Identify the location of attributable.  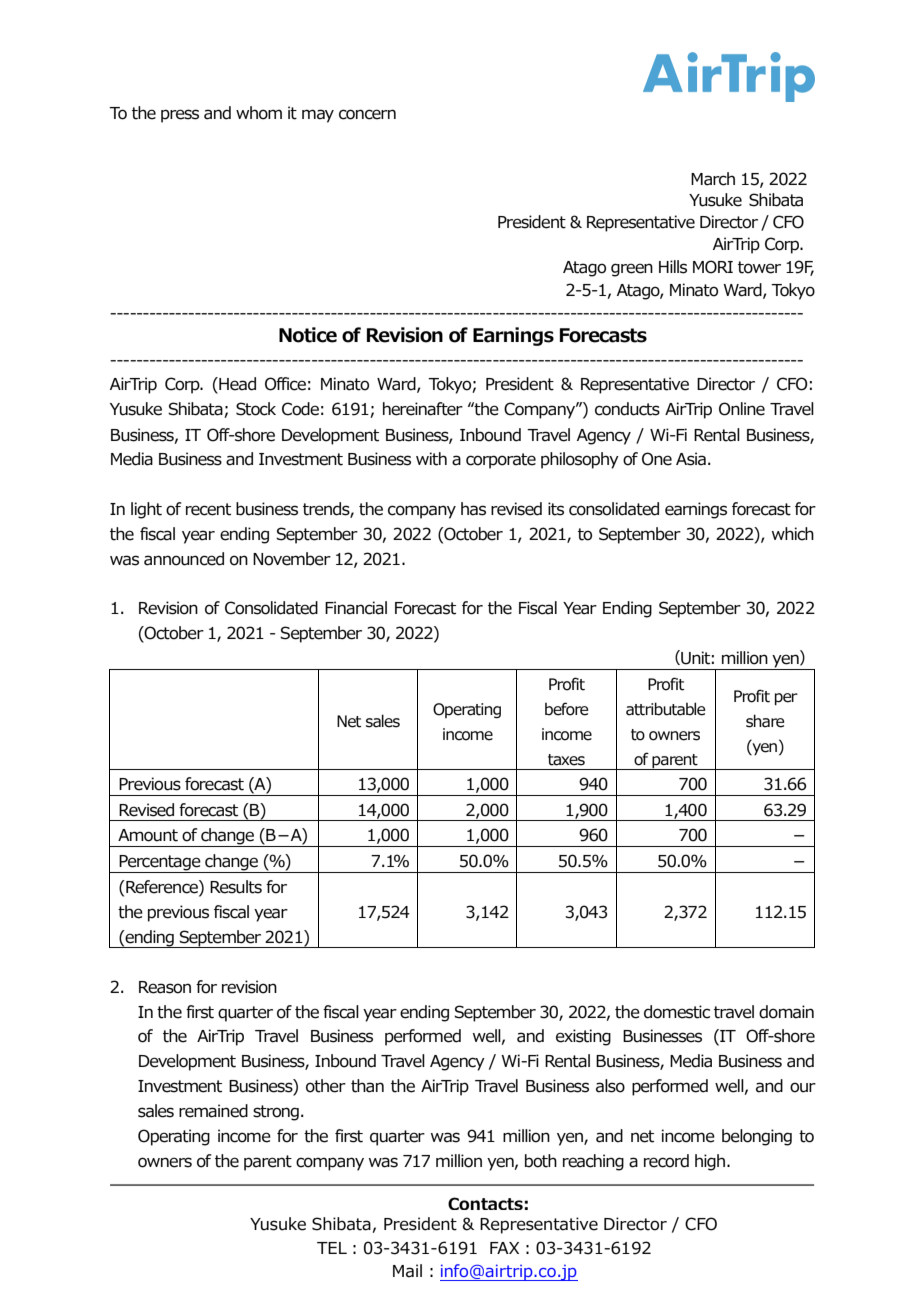
(665, 709).
